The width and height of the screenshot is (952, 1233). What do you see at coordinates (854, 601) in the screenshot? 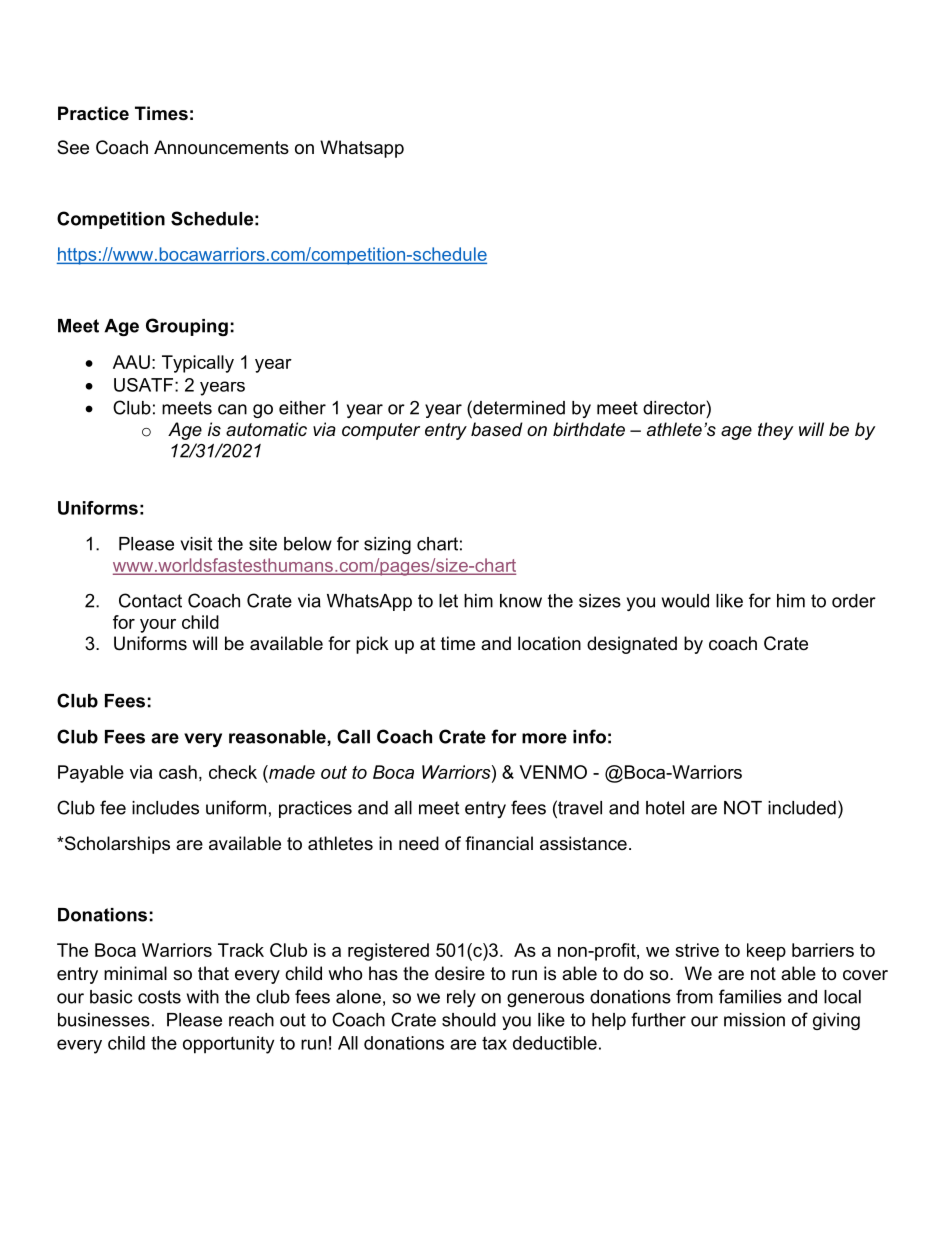
I see `order` at bounding box center [854, 601].
